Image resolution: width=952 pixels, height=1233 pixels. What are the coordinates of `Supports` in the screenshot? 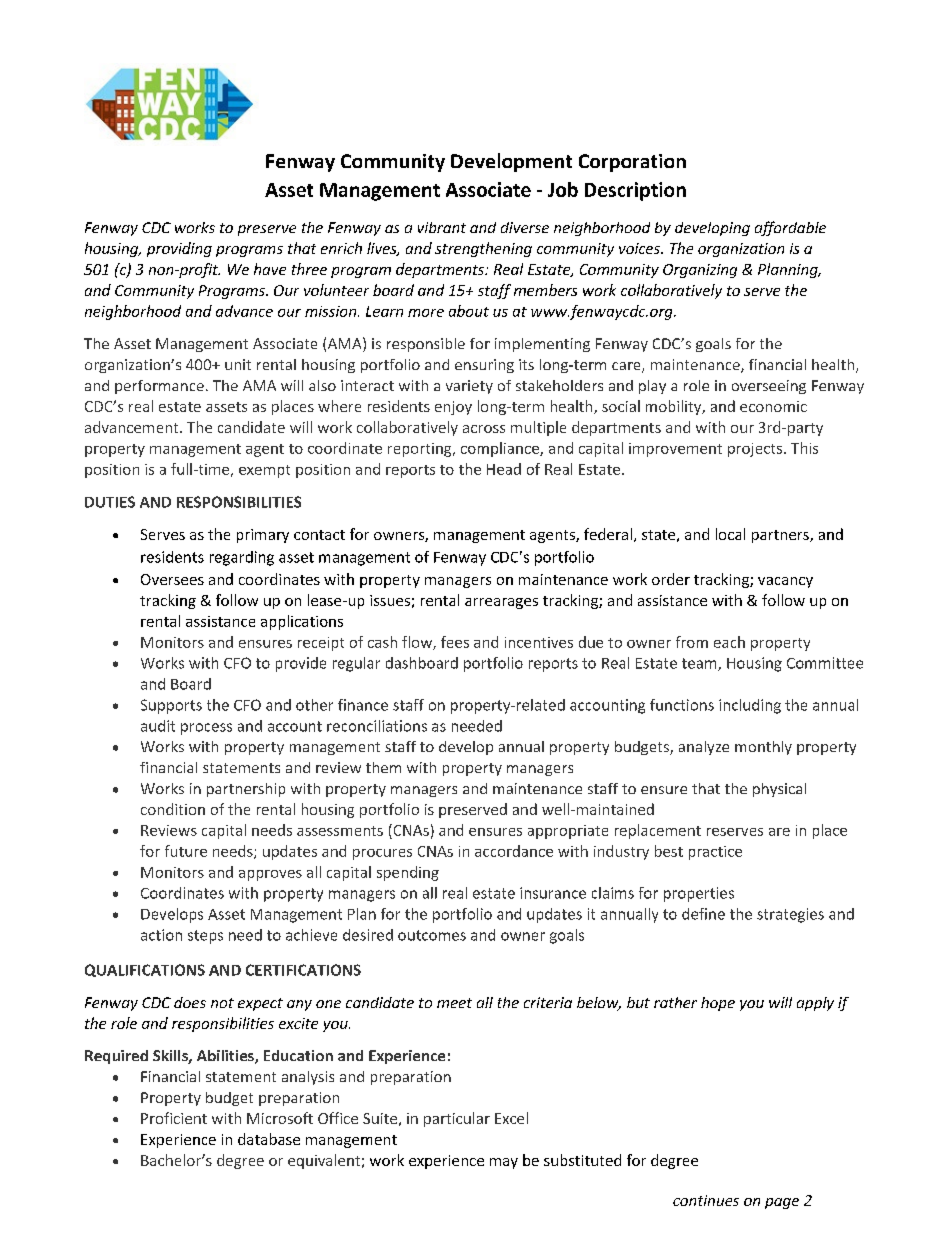 It's located at (171, 706).
